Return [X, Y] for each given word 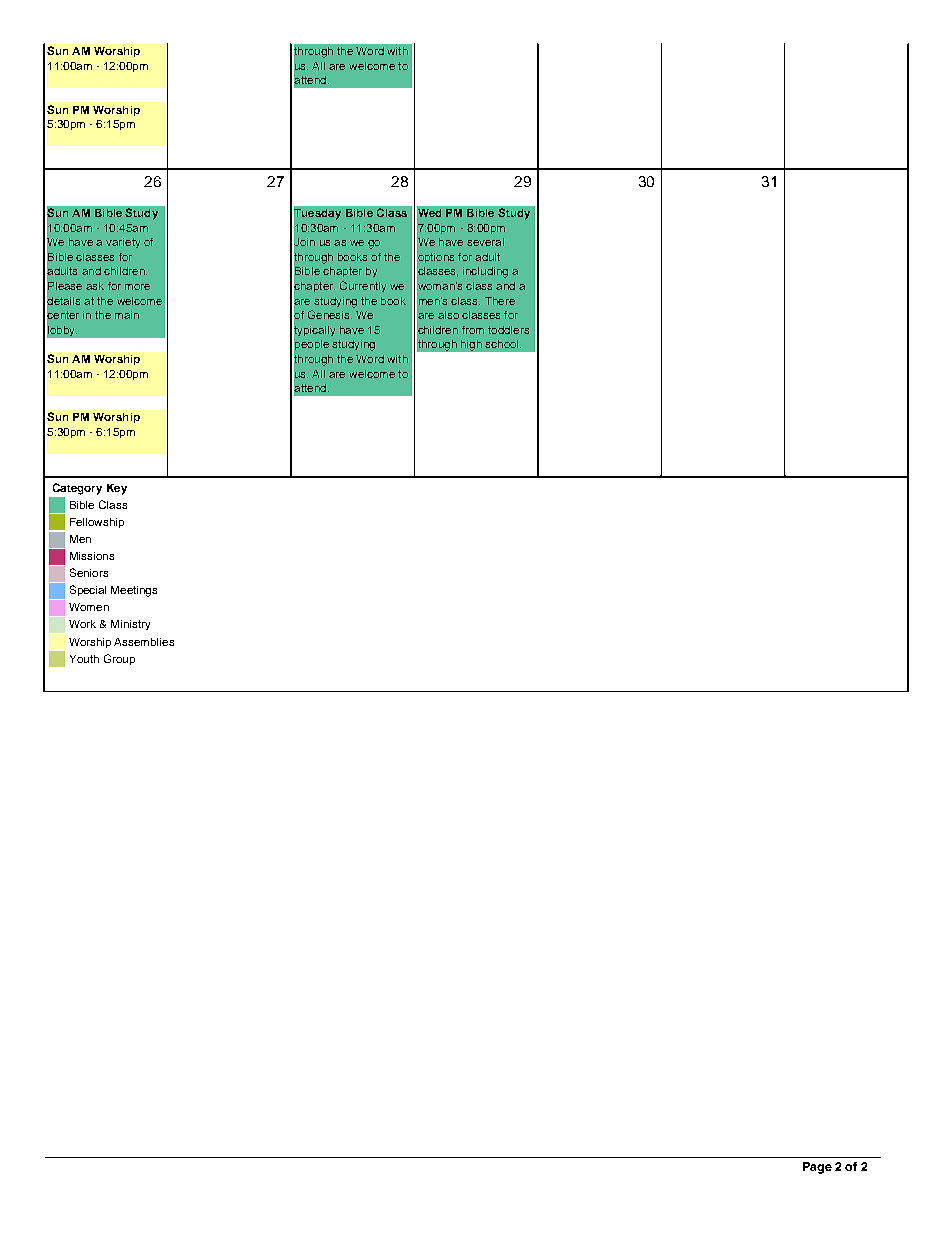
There [500, 301]
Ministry [130, 625]
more [137, 287]
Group [119, 659]
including [485, 272]
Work [82, 624]
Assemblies [144, 642]
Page [817, 1168]
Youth [84, 659]
